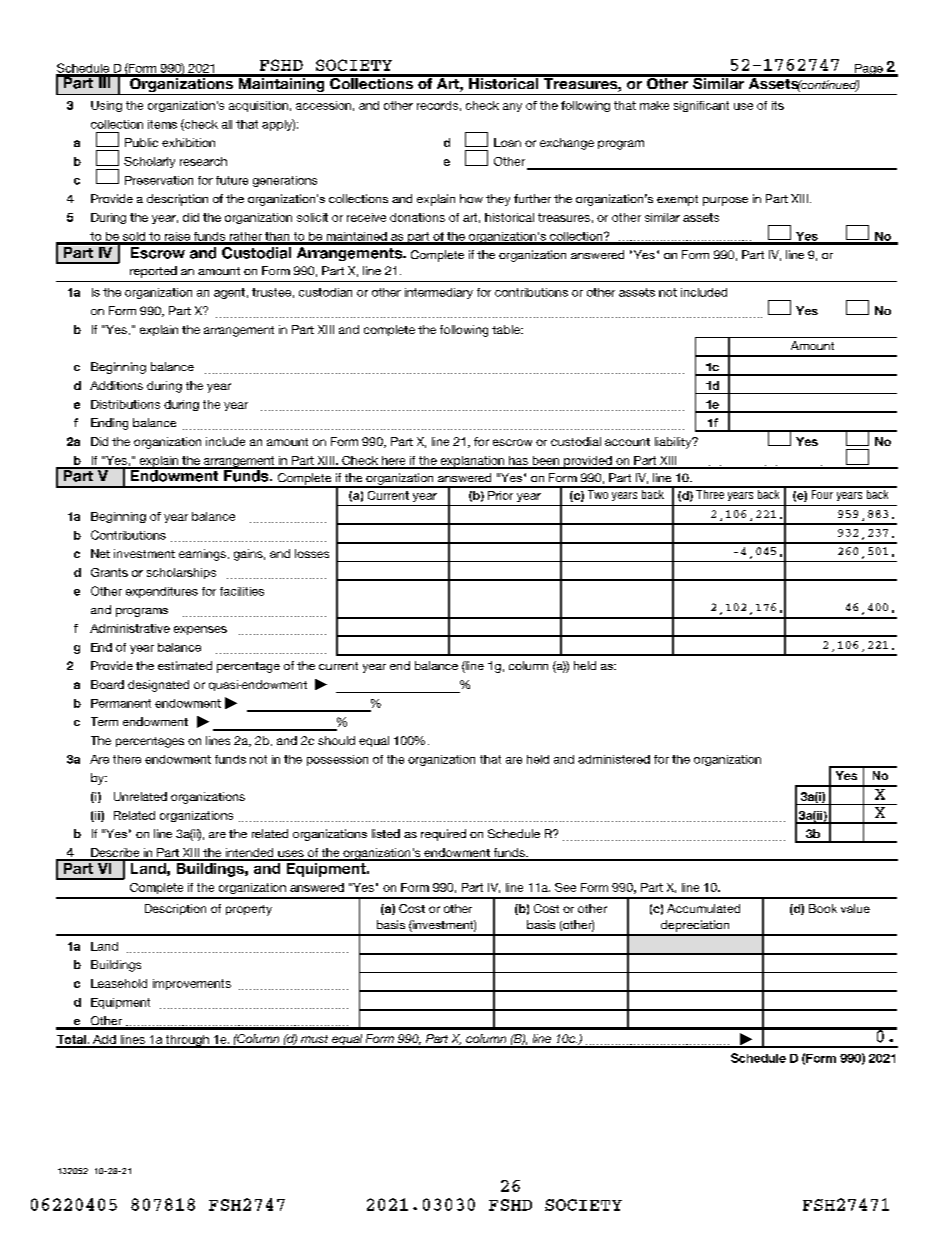 This screenshot has height=1233, width=952. Describe the element at coordinates (181, 573) in the screenshot. I see `scholarships` at that location.
